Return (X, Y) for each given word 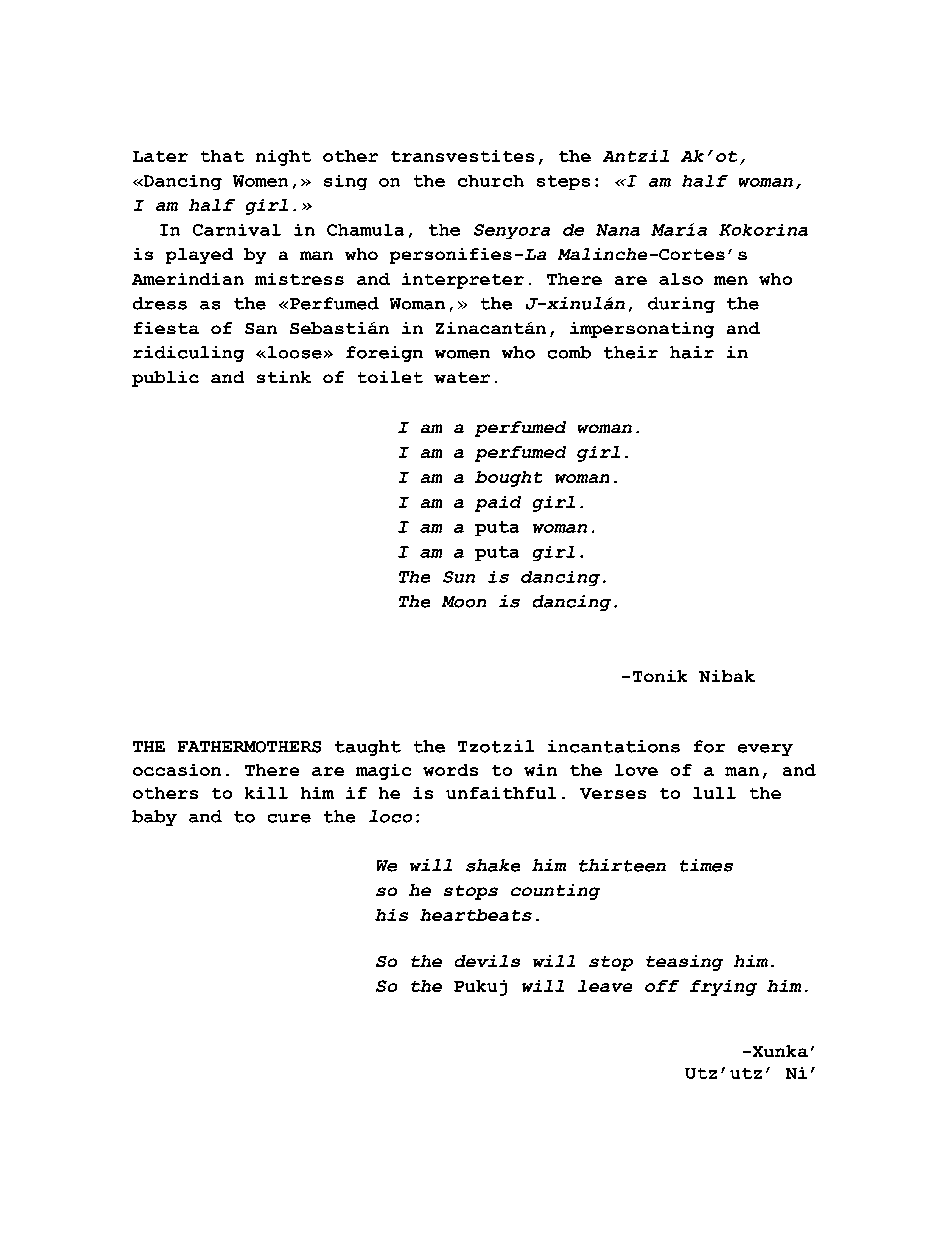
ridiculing (188, 354)
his (391, 915)
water (462, 377)
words (450, 770)
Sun (459, 577)
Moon (464, 602)
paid (498, 504)
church (491, 181)
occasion (177, 770)
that (222, 156)
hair (692, 352)
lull (714, 793)
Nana (618, 230)
